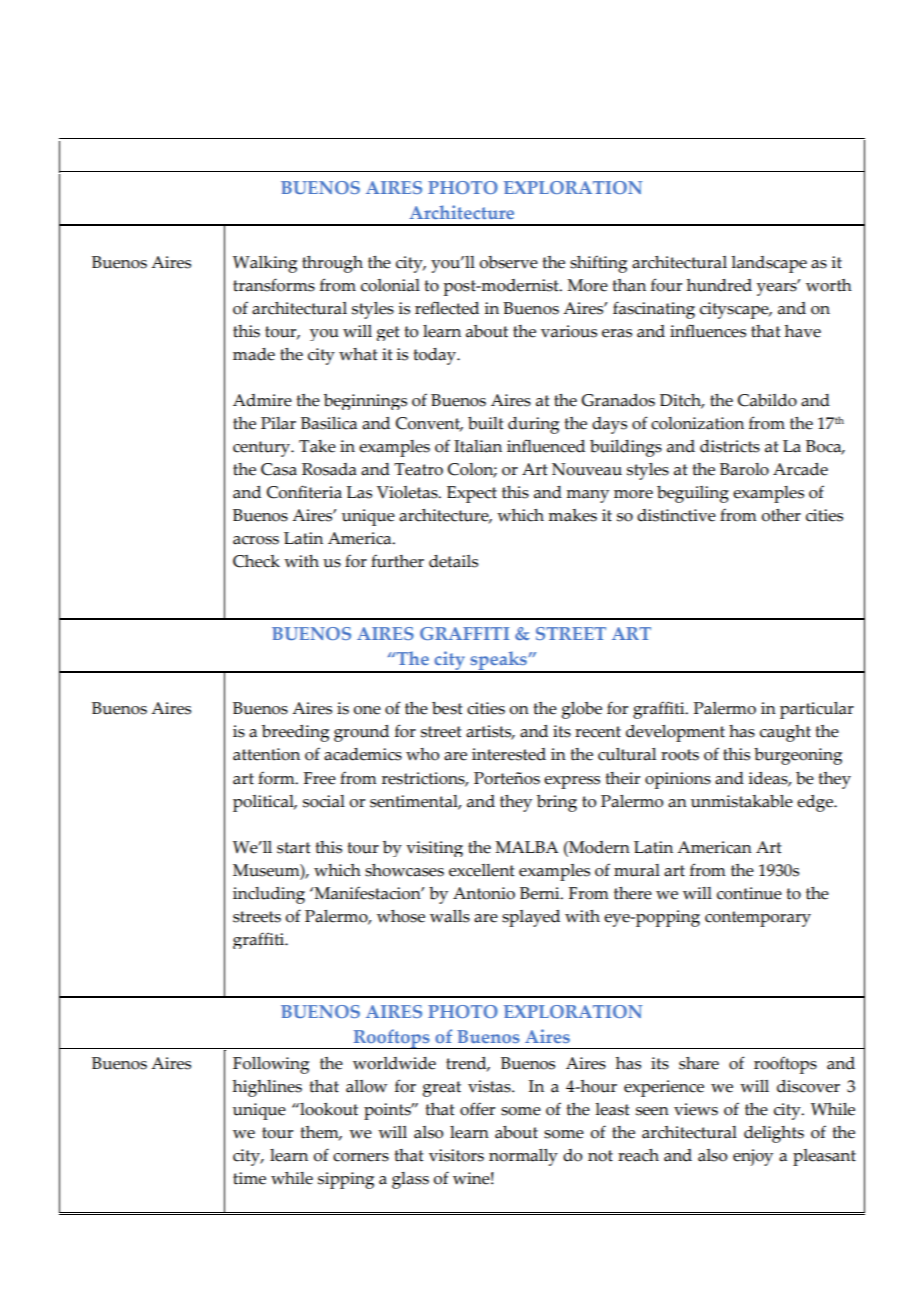 This image has height=1307, width=924. I want to click on observe, so click(508, 262).
